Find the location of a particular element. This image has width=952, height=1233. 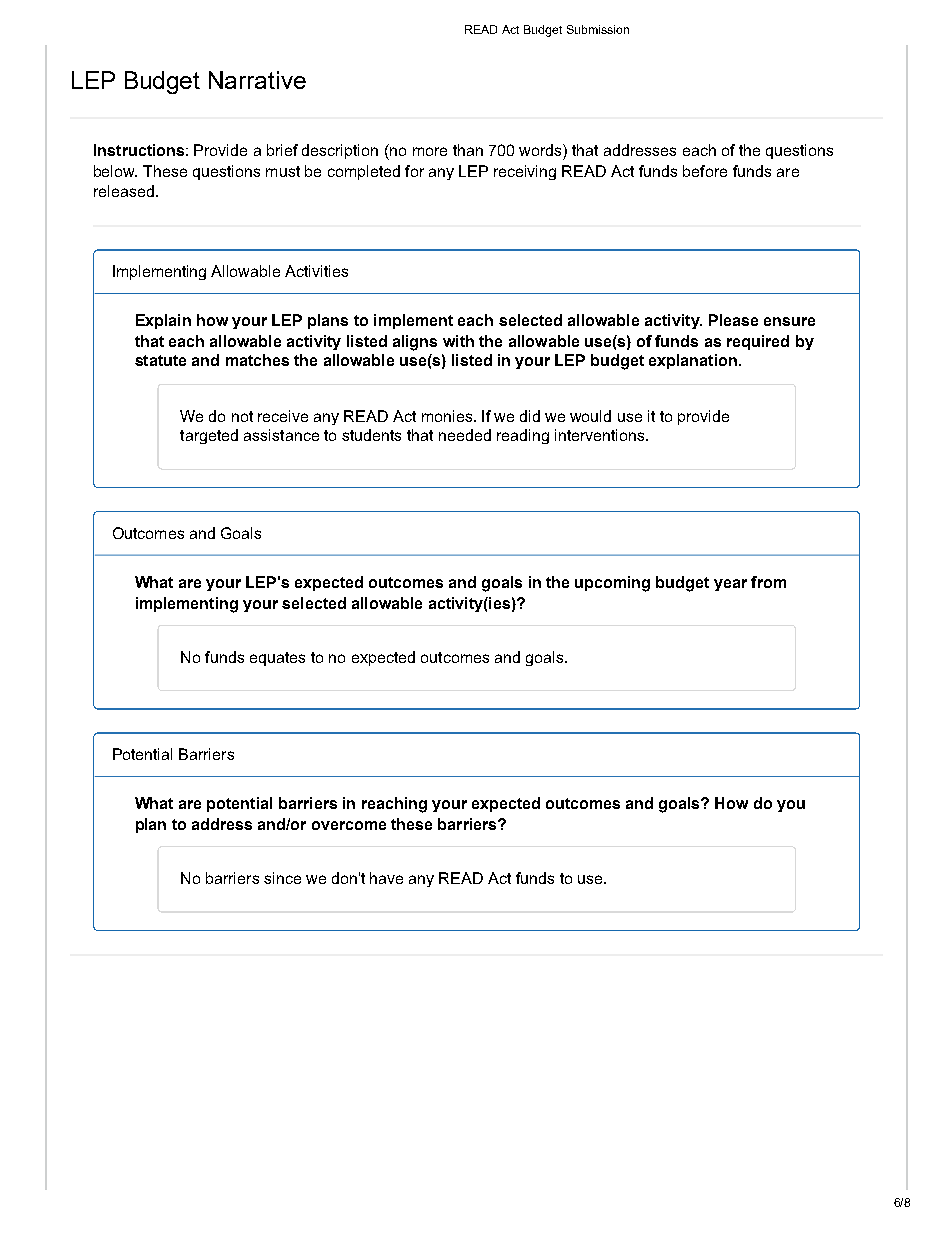

with is located at coordinates (458, 341).
